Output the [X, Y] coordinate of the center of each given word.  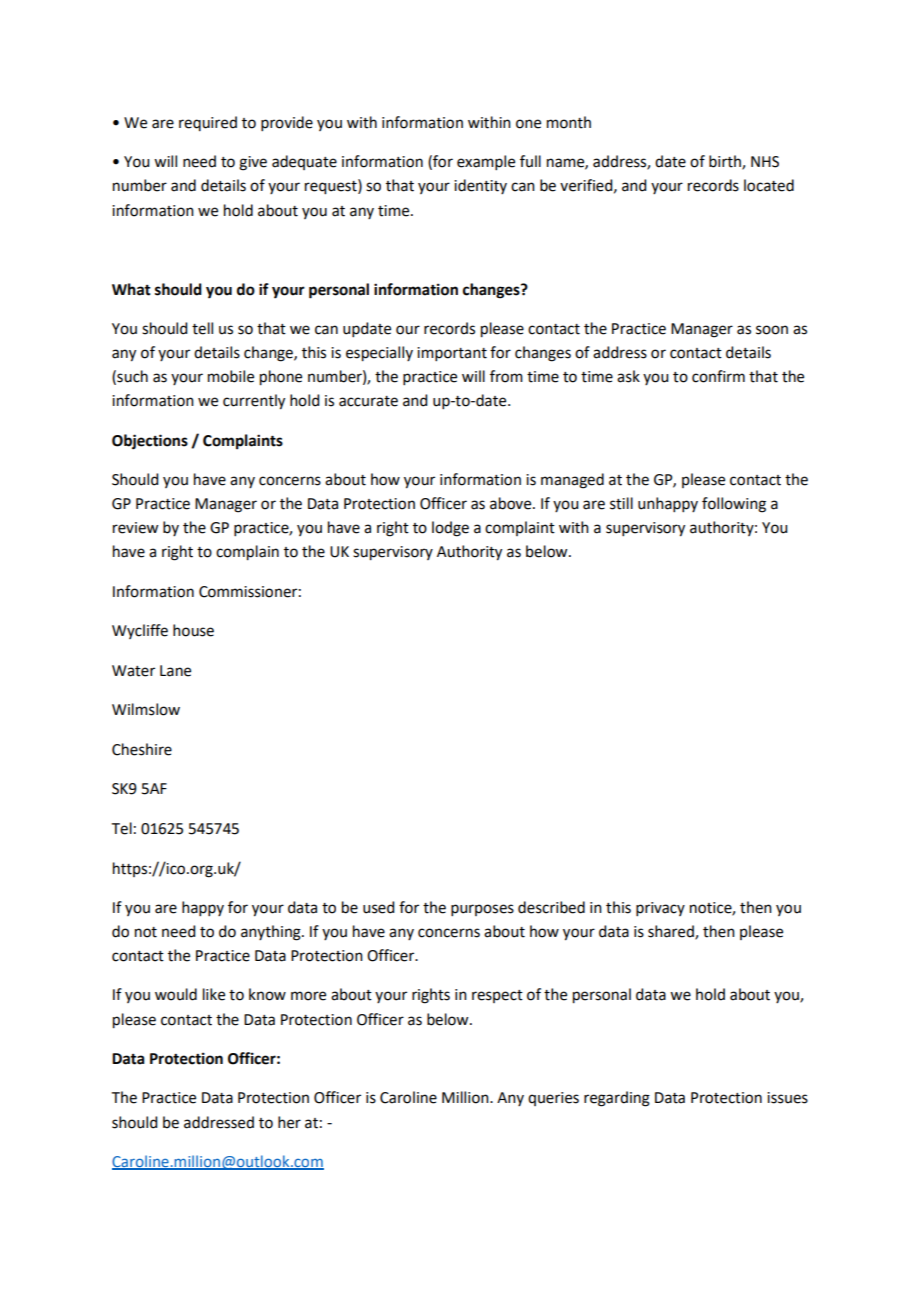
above [512, 503]
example [486, 162]
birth [726, 162]
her [289, 1122]
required [208, 123]
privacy [660, 909]
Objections [150, 442]
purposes [482, 910]
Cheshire [142, 749]
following [734, 505]
